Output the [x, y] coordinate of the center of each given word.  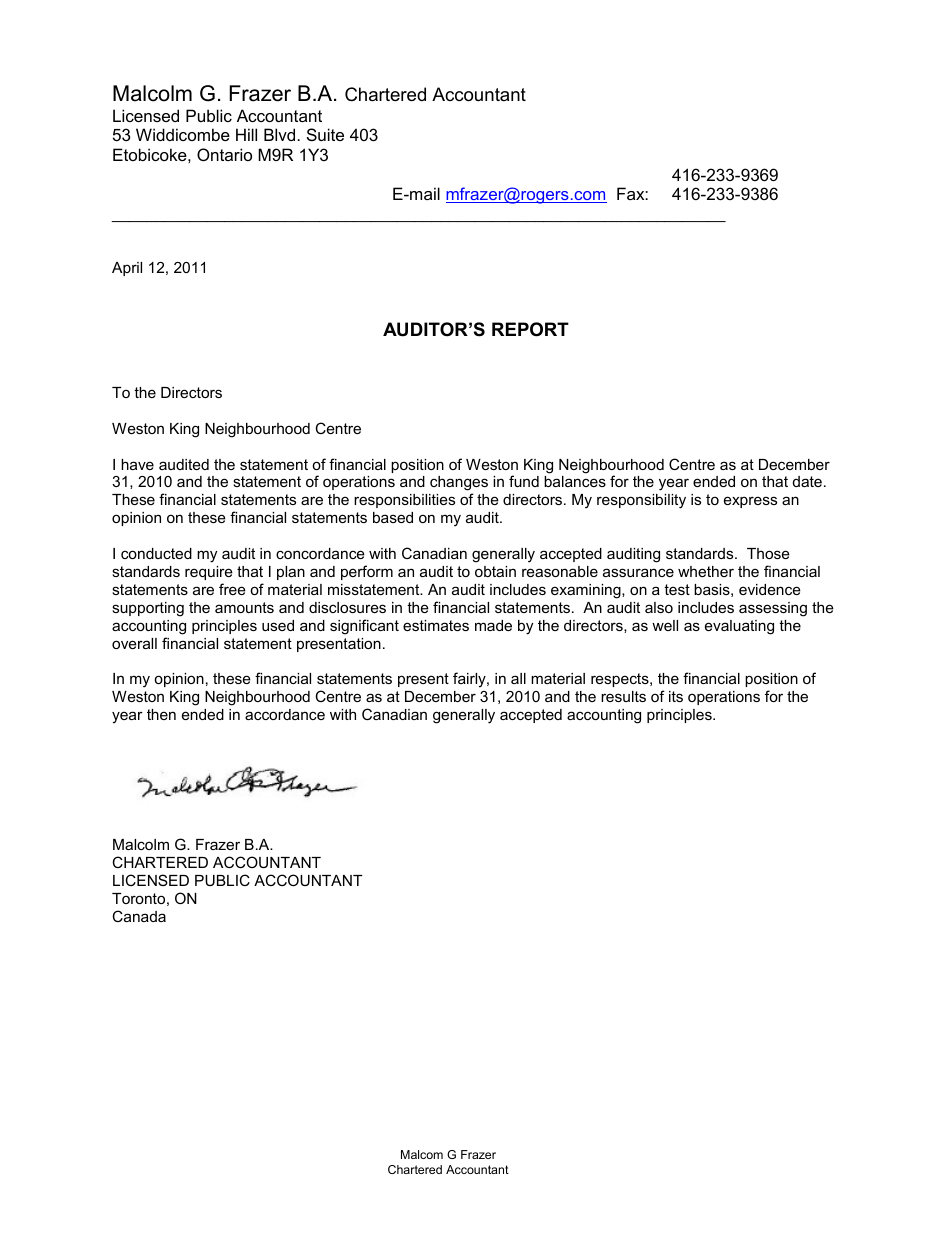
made [493, 625]
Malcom [422, 1154]
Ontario [224, 154]
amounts [244, 607]
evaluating [739, 627]
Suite [325, 134]
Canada [139, 916]
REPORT [530, 329]
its [676, 696]
